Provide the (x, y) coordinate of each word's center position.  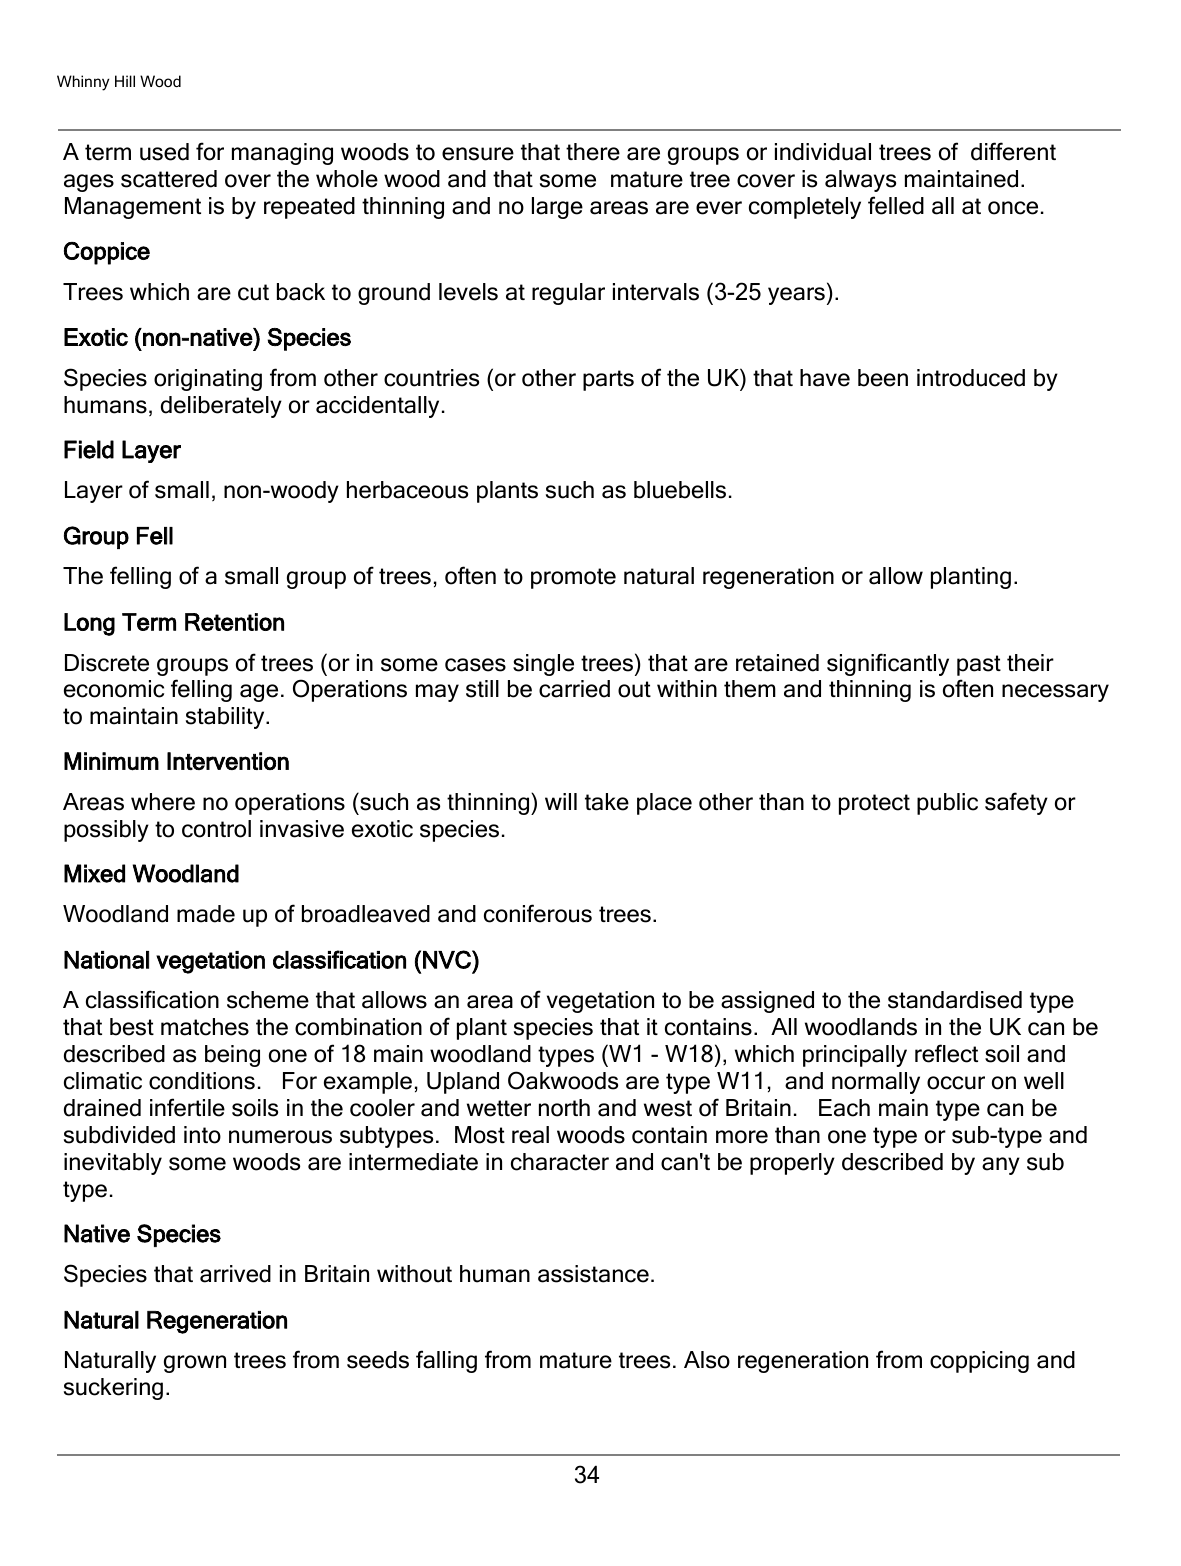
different (1013, 151)
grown (195, 1364)
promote (573, 578)
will (561, 801)
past (979, 665)
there (593, 152)
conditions (202, 1081)
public (947, 804)
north (564, 1108)
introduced (971, 378)
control (216, 829)
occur (956, 1083)
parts (608, 380)
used (164, 152)
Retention (234, 622)
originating (208, 380)
